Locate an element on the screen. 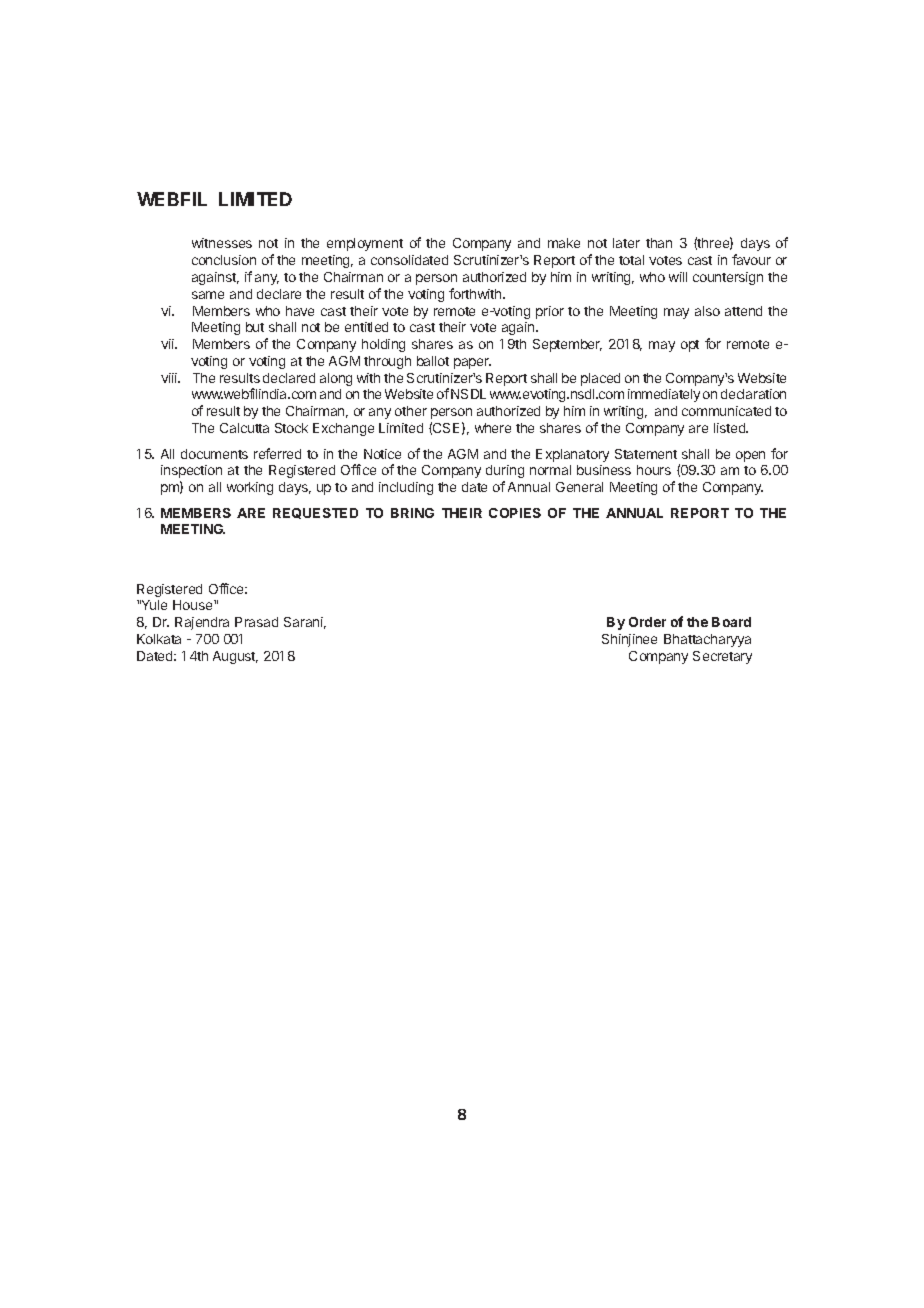 This screenshot has height=1308, width=924. BRING is located at coordinates (412, 513).
